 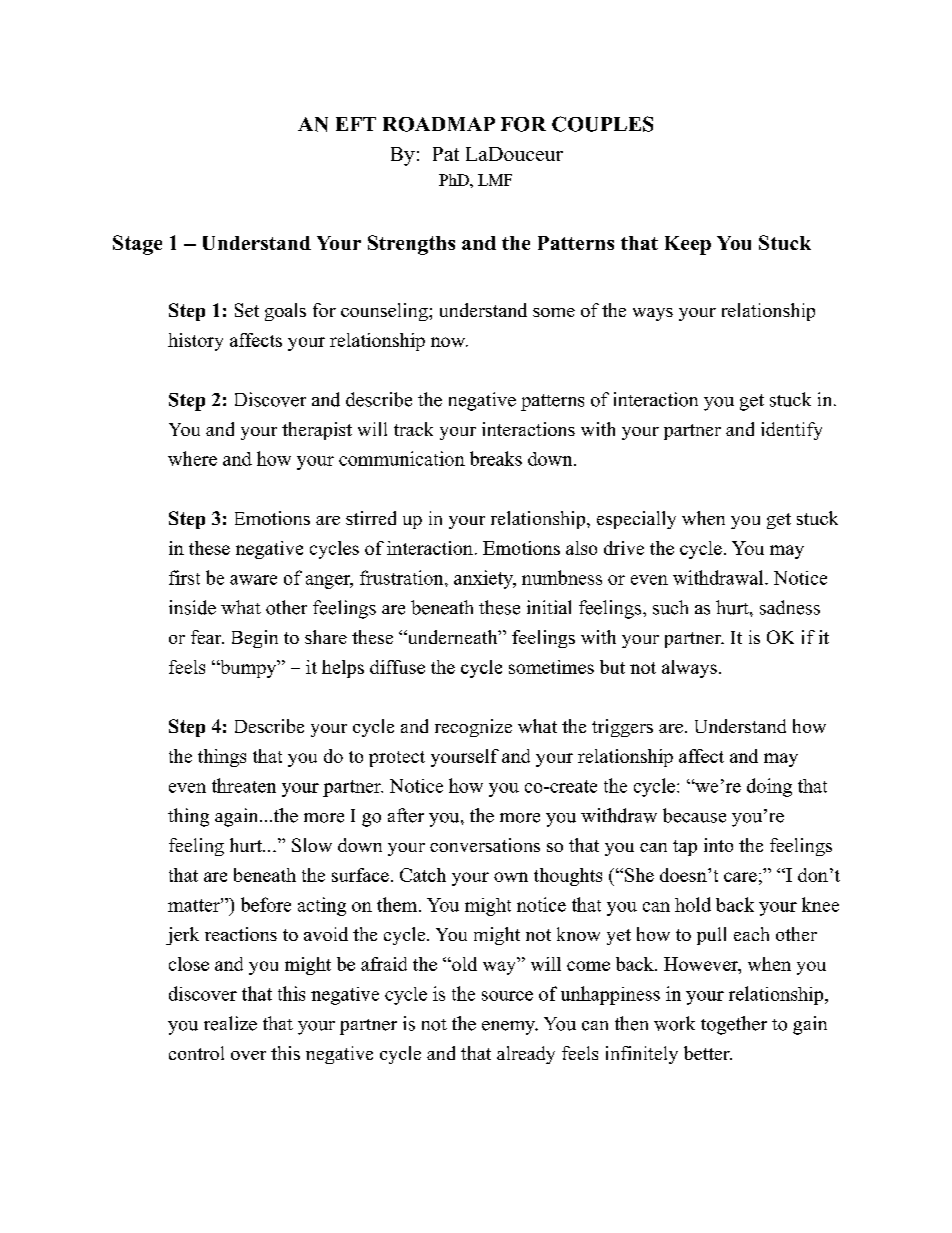 What do you see at coordinates (439, 124) in the screenshot?
I see `ROADMAP` at bounding box center [439, 124].
